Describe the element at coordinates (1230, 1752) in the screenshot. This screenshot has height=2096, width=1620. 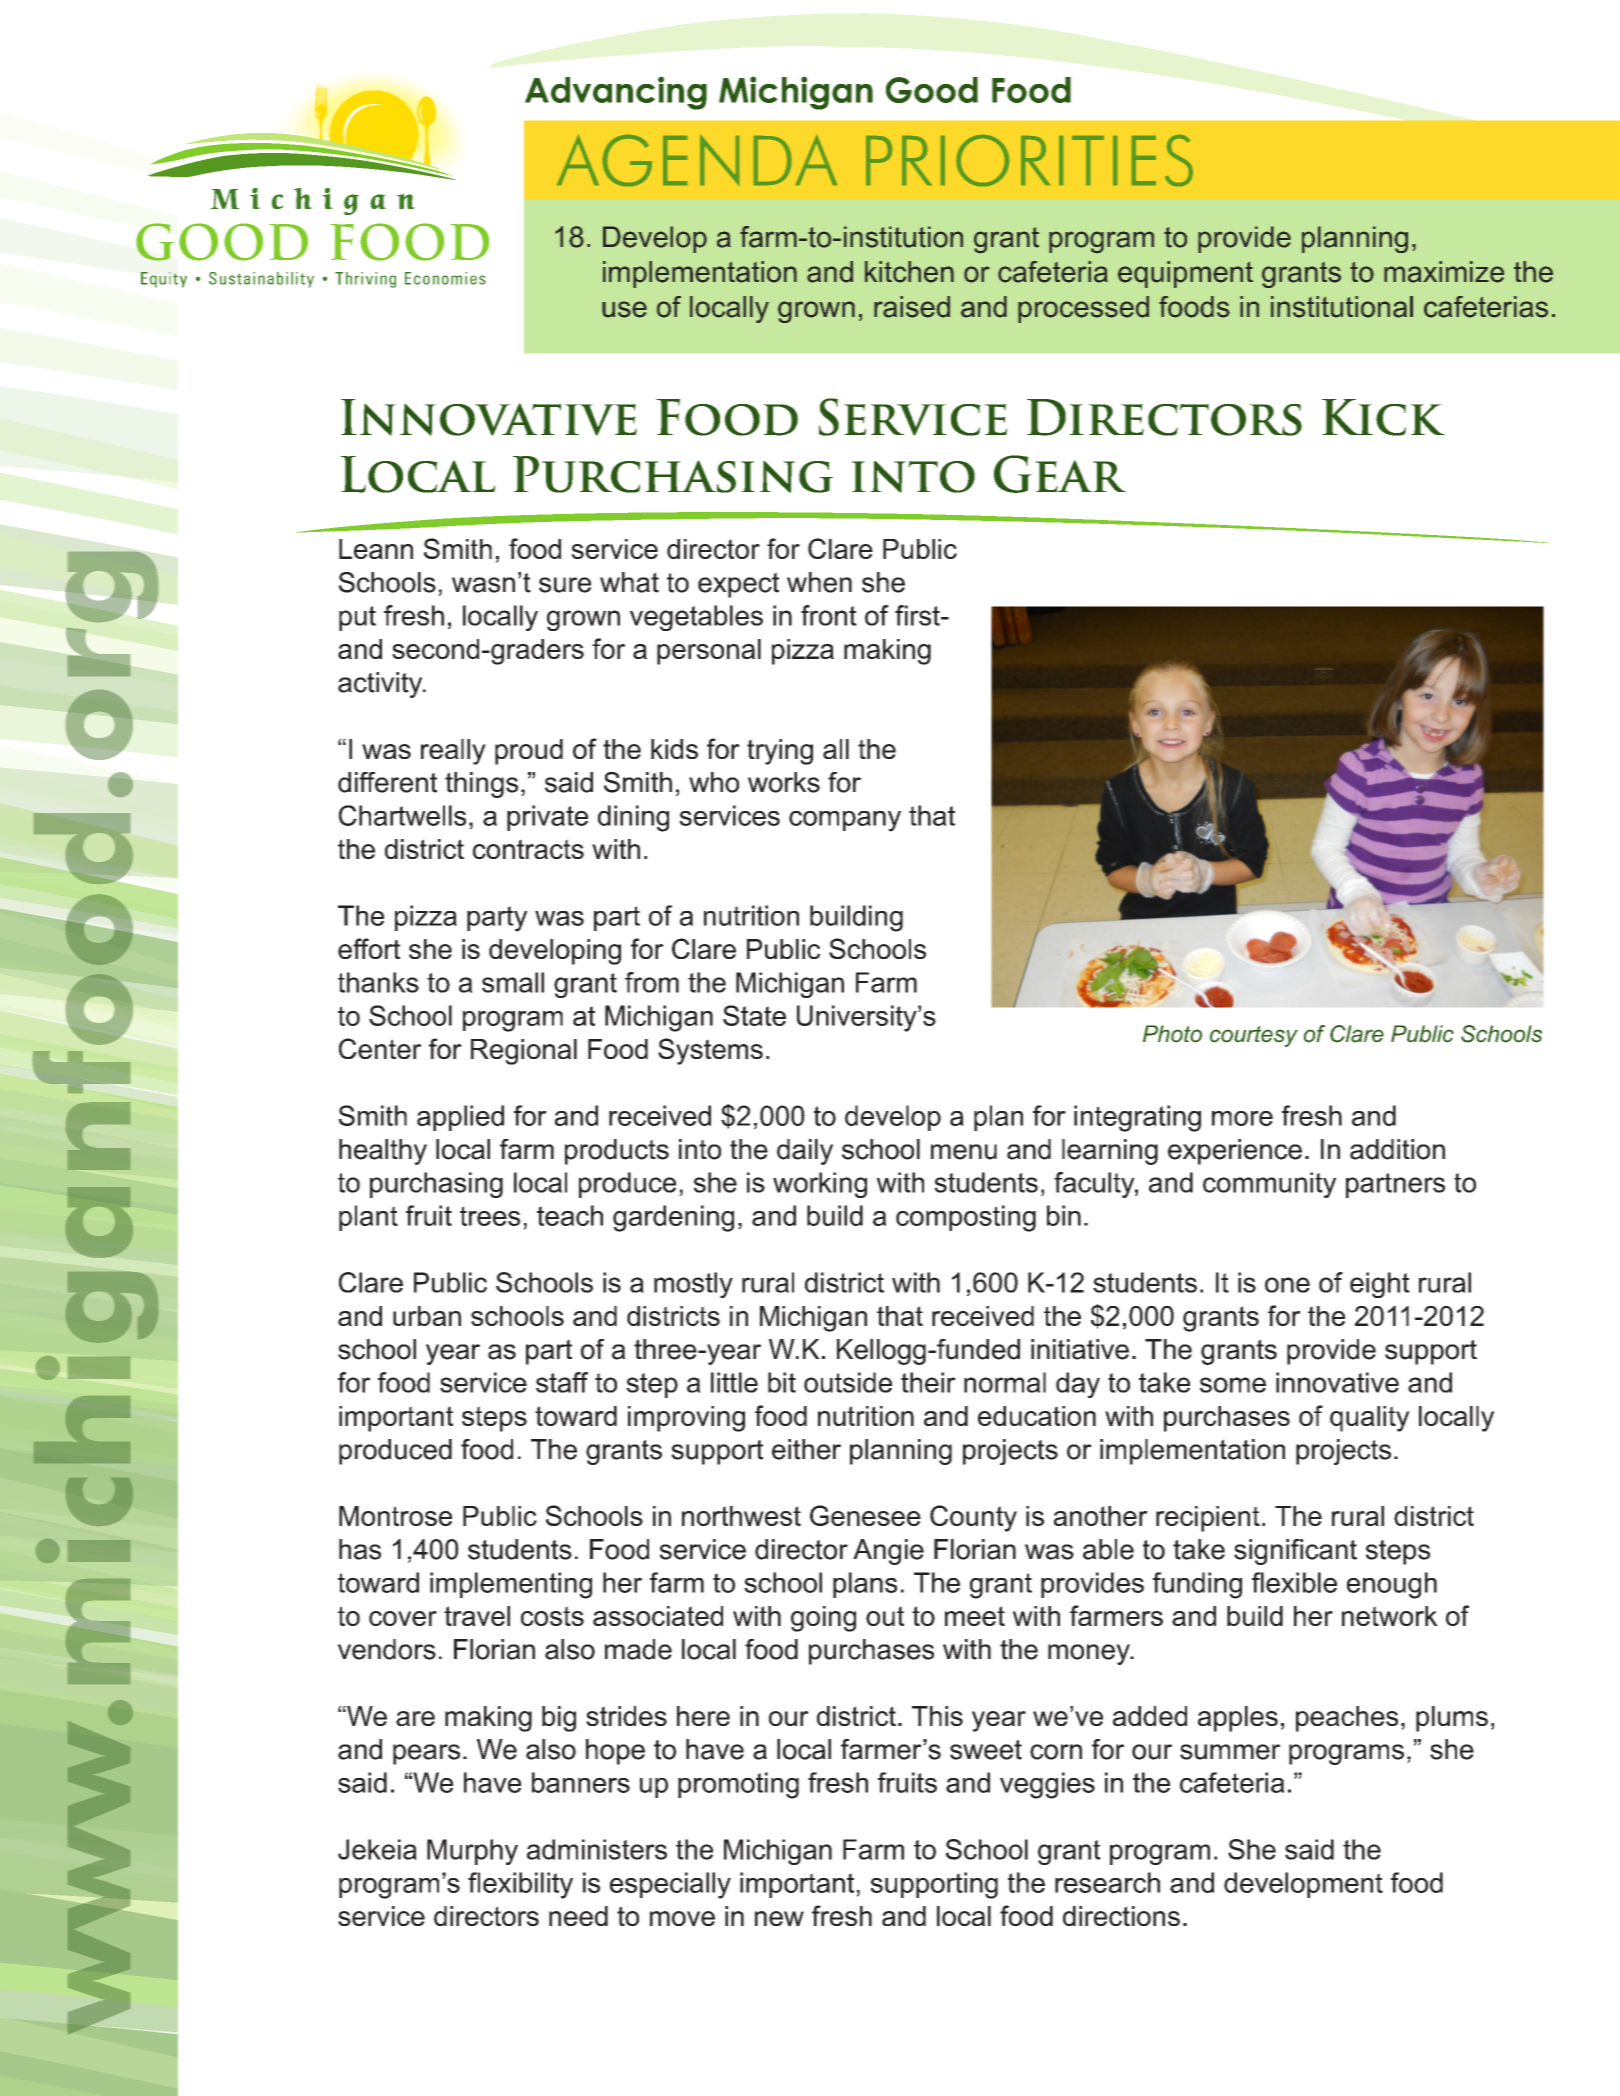
I see `summer` at that location.
